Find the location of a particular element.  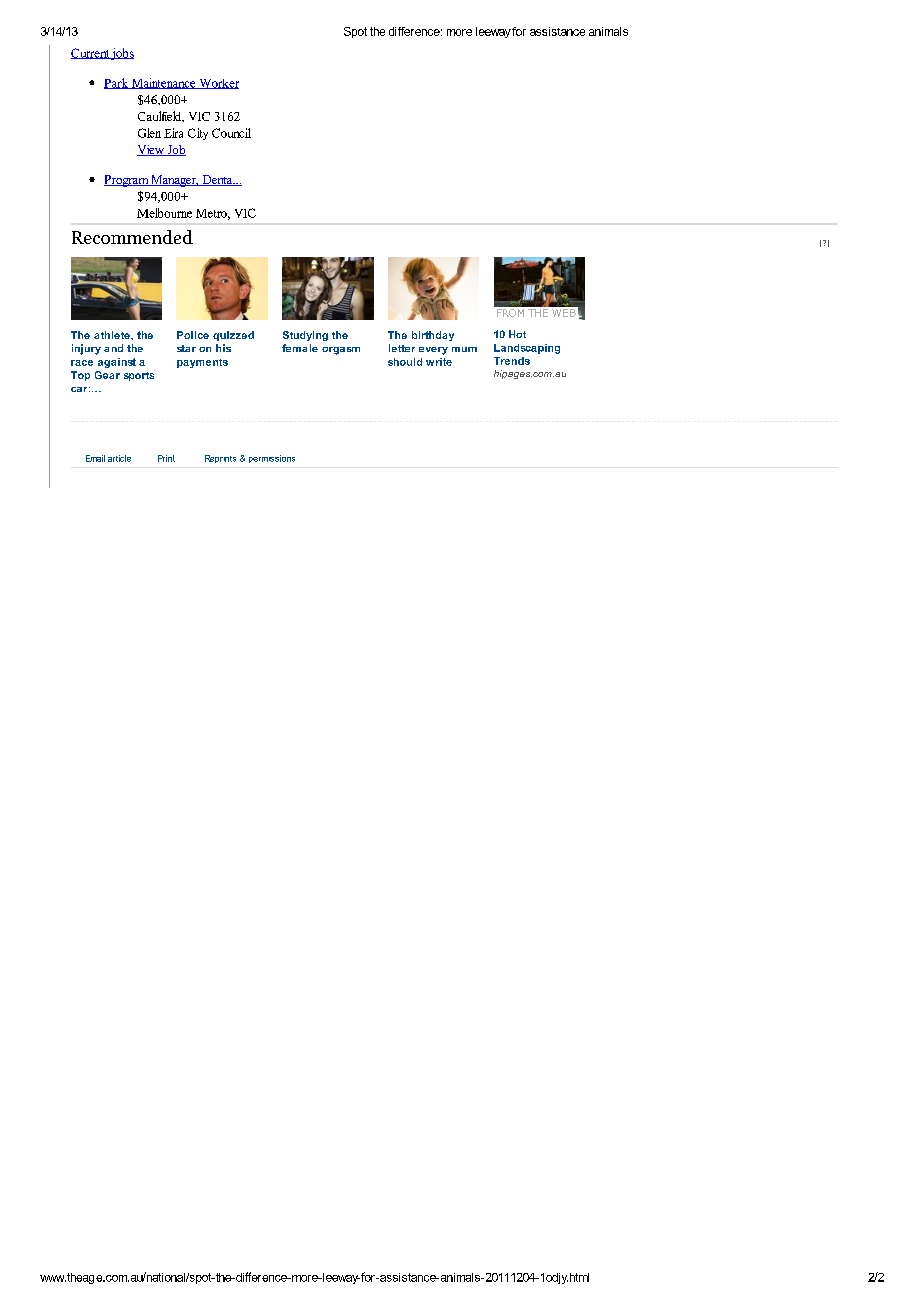

mum is located at coordinates (464, 349).
